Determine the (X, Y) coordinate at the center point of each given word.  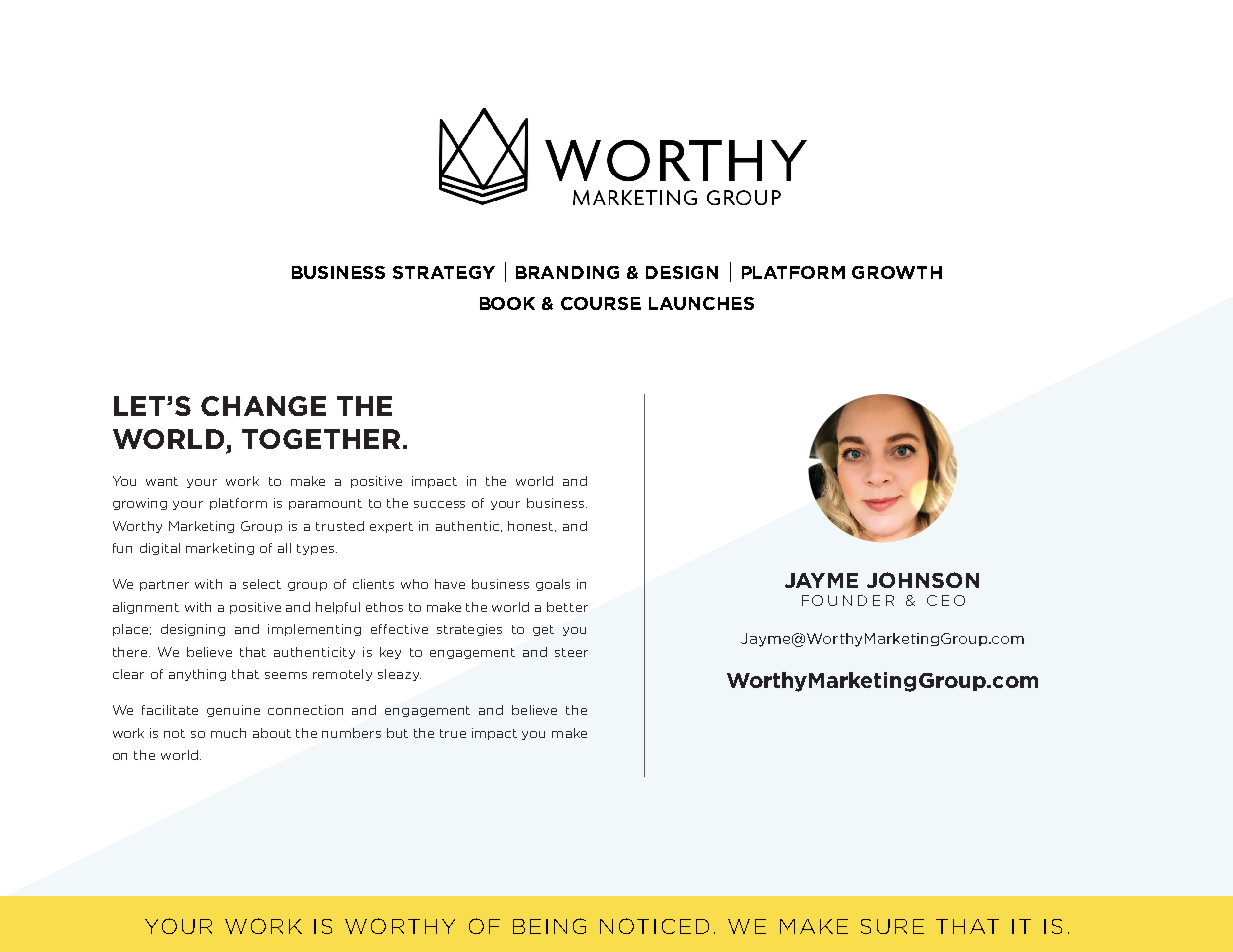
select (262, 584)
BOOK (507, 303)
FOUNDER (848, 600)
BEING (549, 926)
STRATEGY (444, 272)
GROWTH (897, 272)
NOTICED (654, 926)
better (567, 607)
